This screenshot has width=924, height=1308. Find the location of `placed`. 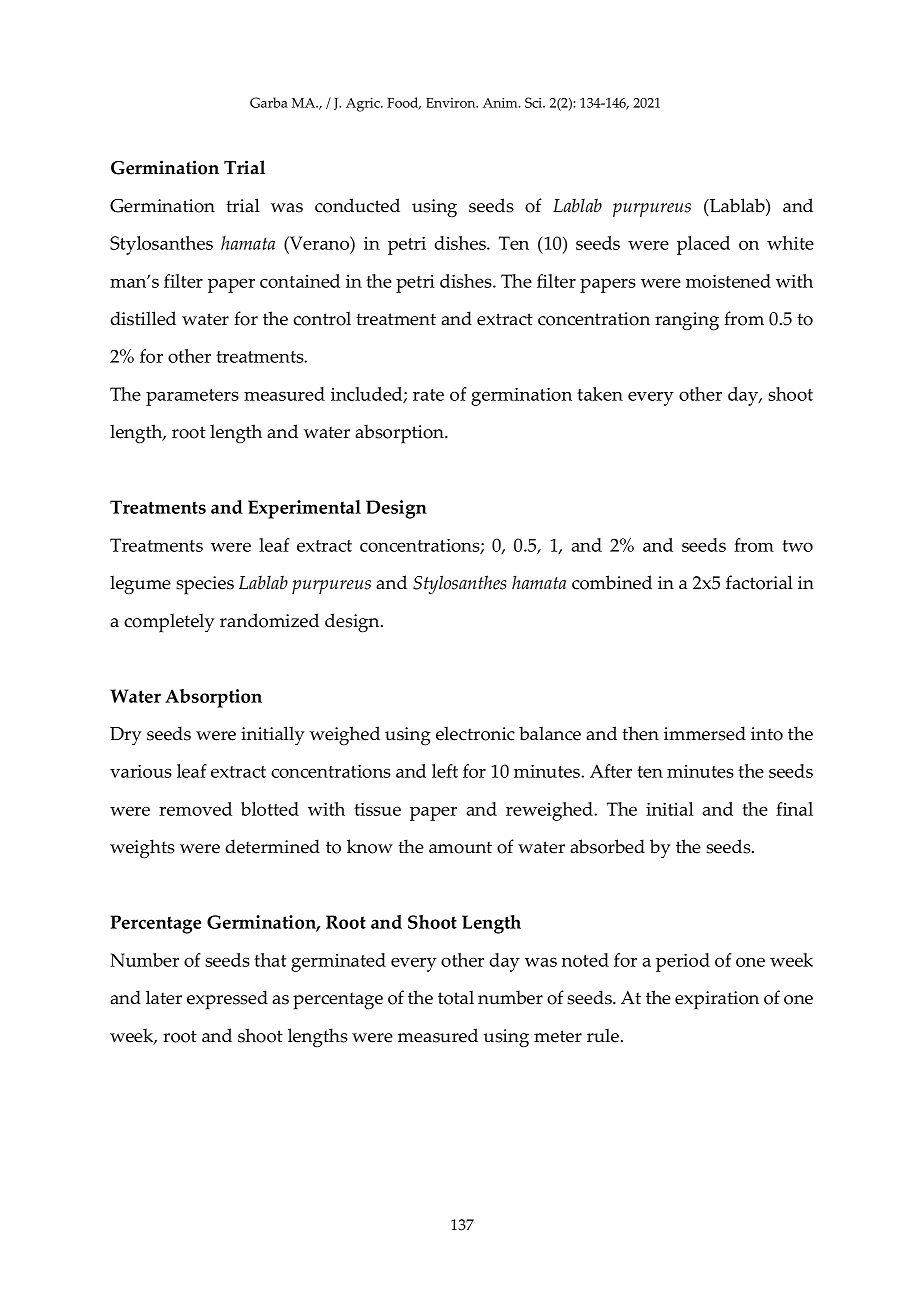

placed is located at coordinates (703, 245).
